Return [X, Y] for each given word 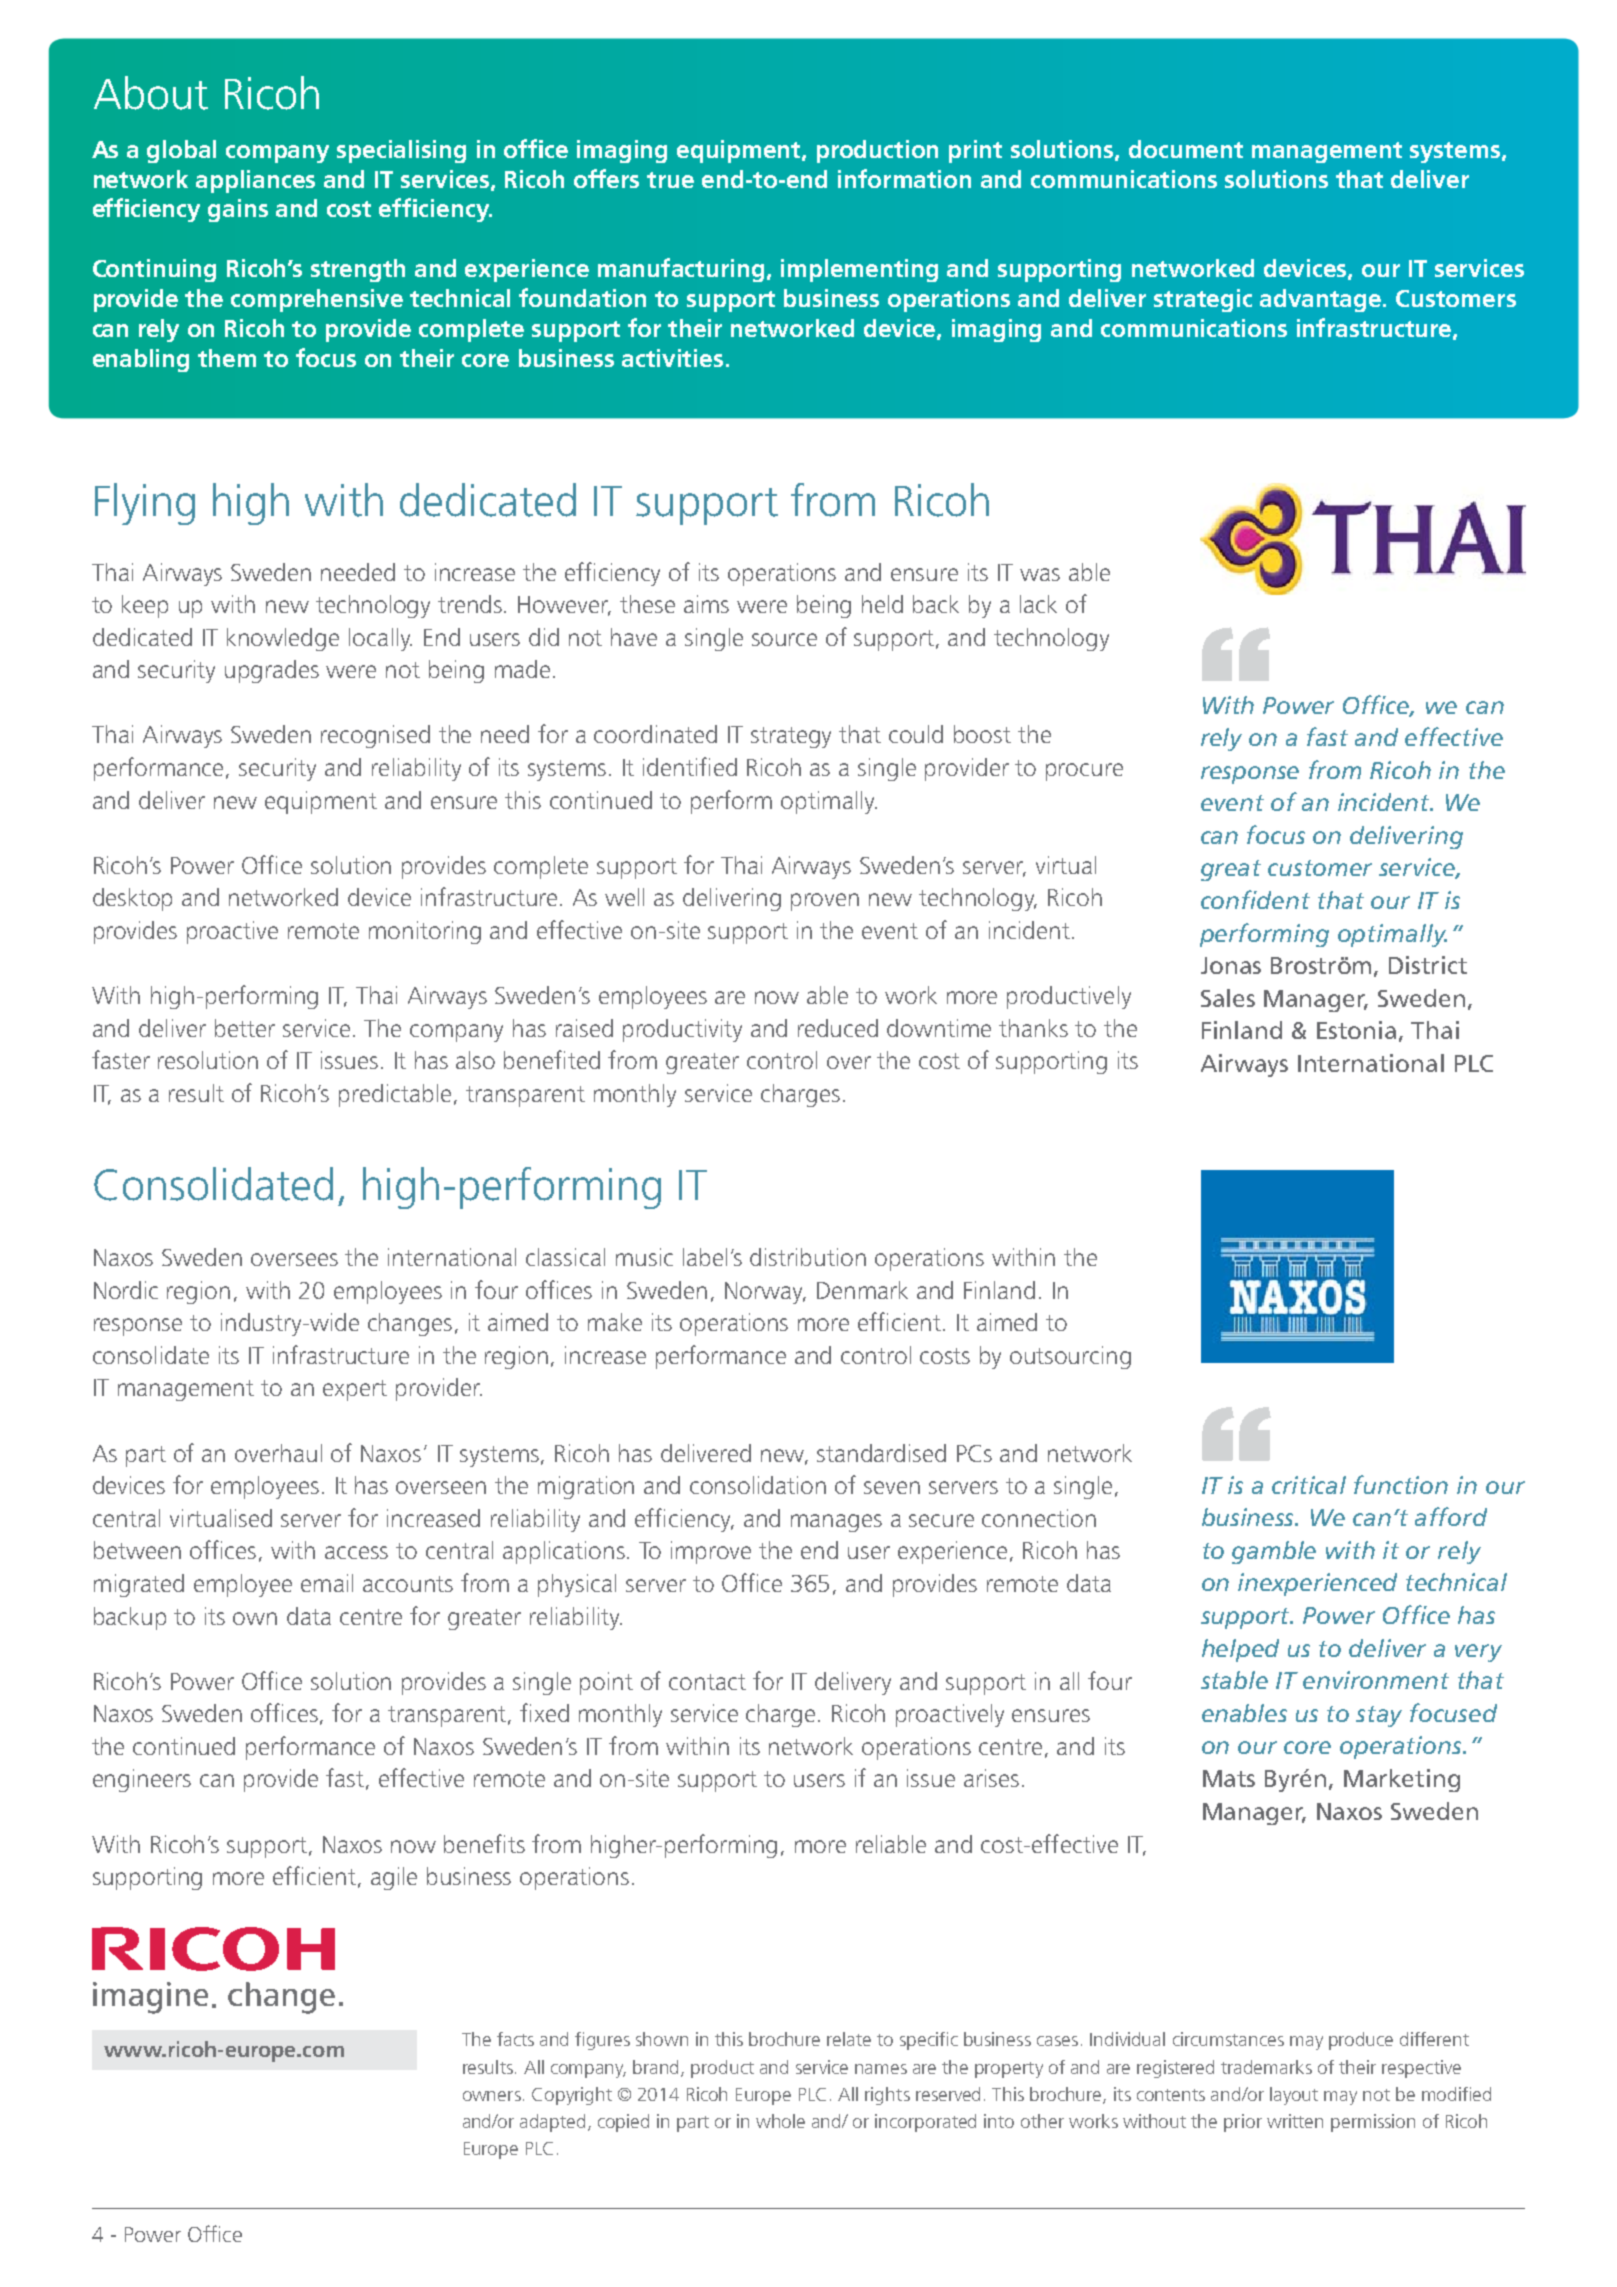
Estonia [1356, 1030]
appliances [255, 181]
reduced [838, 1028]
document [1186, 149]
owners [492, 2096]
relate [849, 2039]
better [245, 1028]
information [904, 178]
